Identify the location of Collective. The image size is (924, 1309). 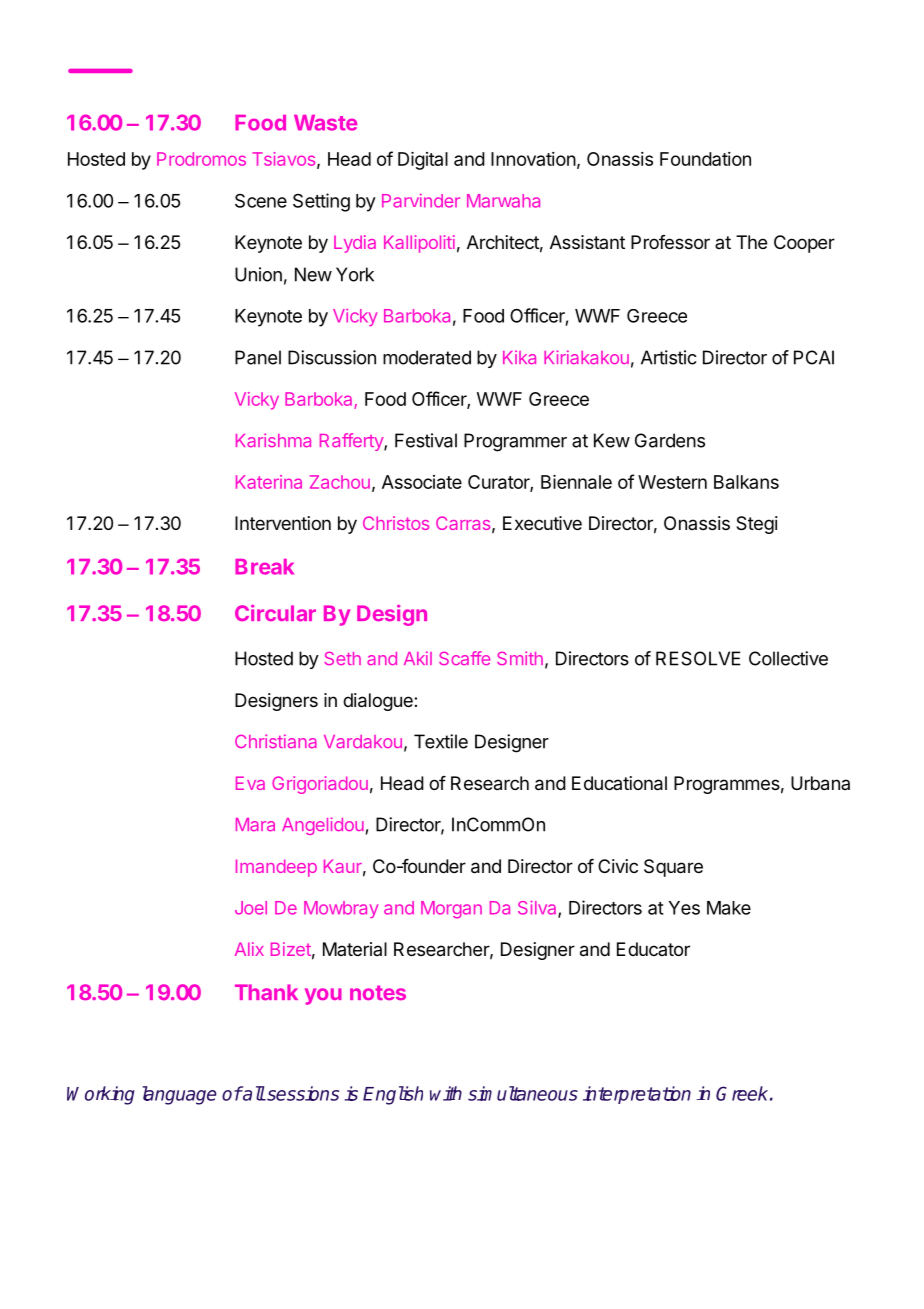
(788, 658).
